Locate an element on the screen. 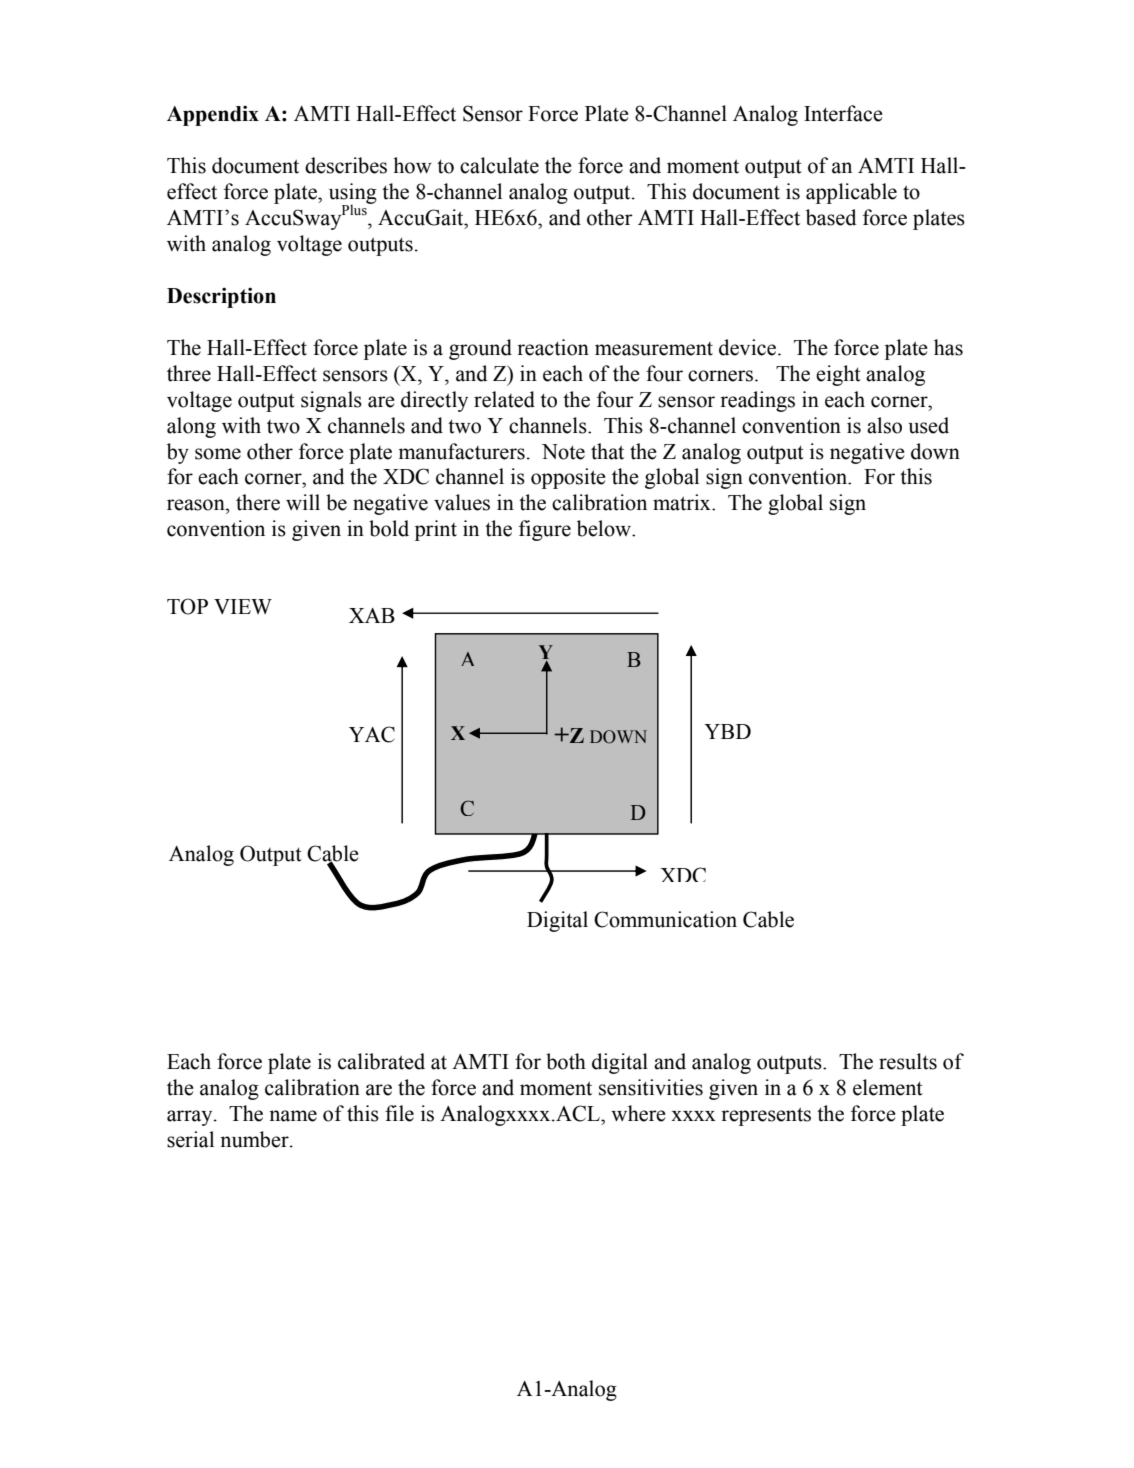  calculate is located at coordinates (499, 165).
